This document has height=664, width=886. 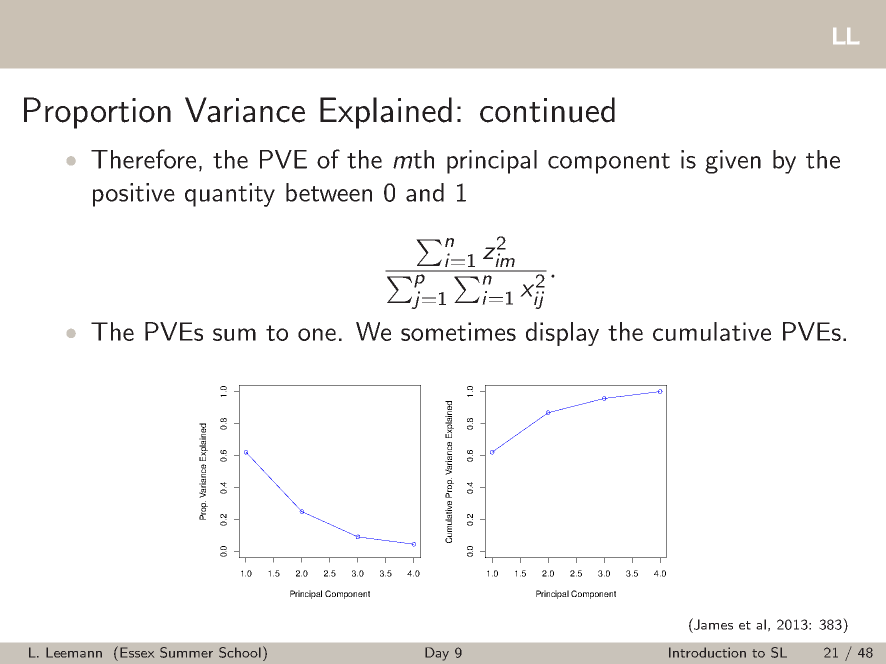 I want to click on Summer, so click(x=186, y=652).
